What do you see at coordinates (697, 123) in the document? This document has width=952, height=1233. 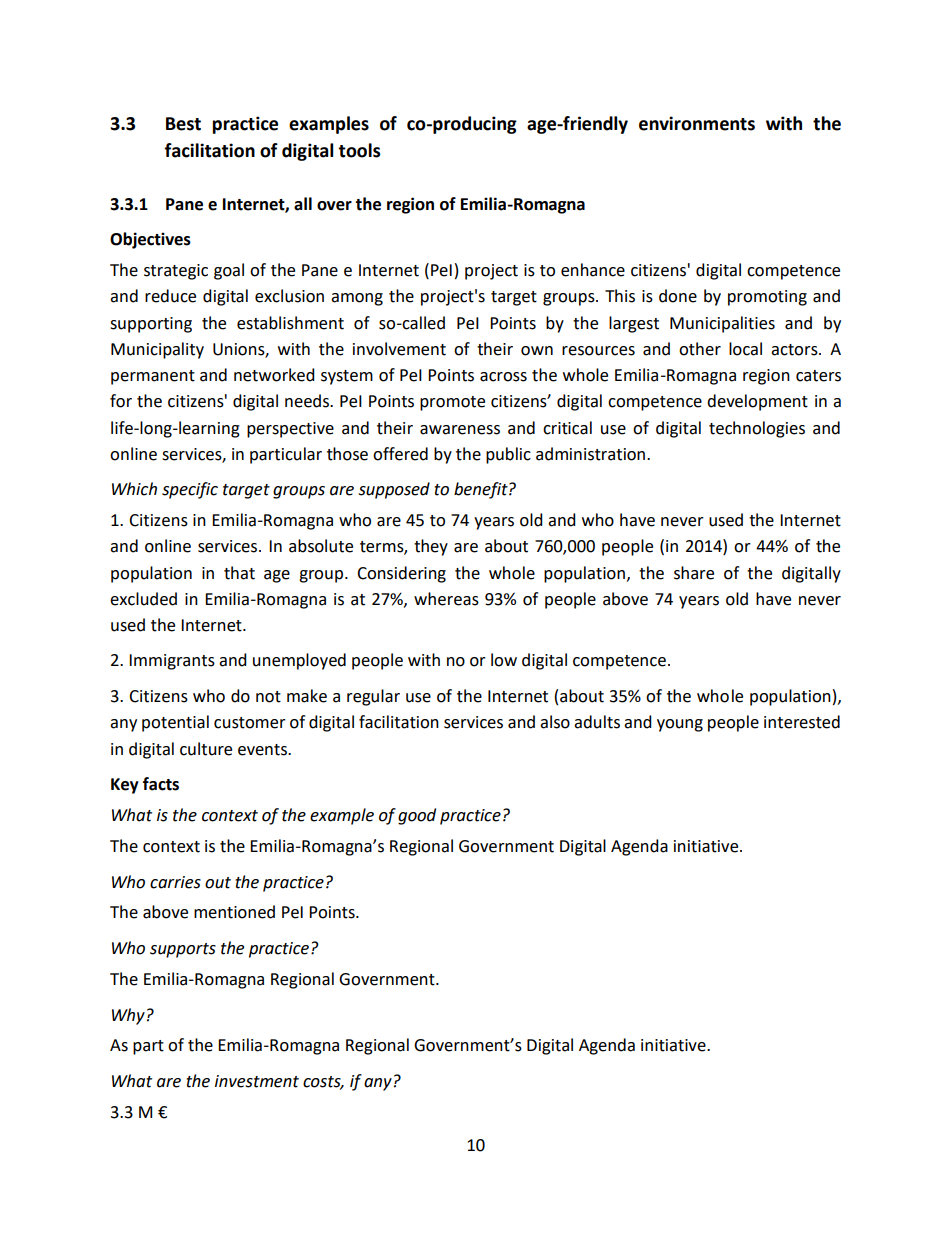 I see `environments` at bounding box center [697, 123].
